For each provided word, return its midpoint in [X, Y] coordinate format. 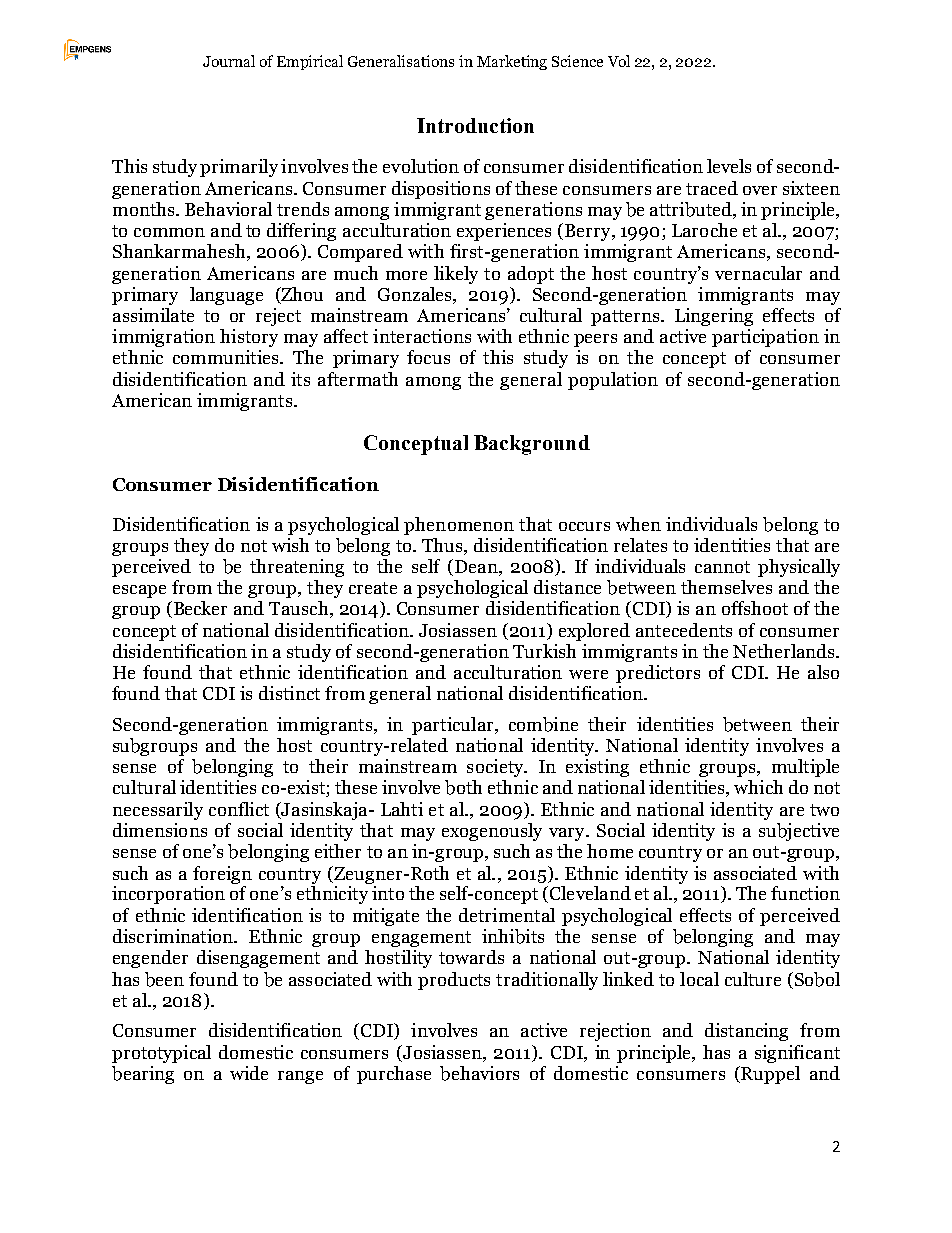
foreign [222, 875]
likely [456, 275]
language [226, 296]
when [638, 524]
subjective [799, 832]
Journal [229, 61]
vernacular [758, 273]
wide [249, 1073]
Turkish [544, 651]
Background [532, 445]
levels [729, 166]
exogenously [492, 832]
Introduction [475, 125]
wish [290, 545]
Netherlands [785, 651]
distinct [289, 693]
